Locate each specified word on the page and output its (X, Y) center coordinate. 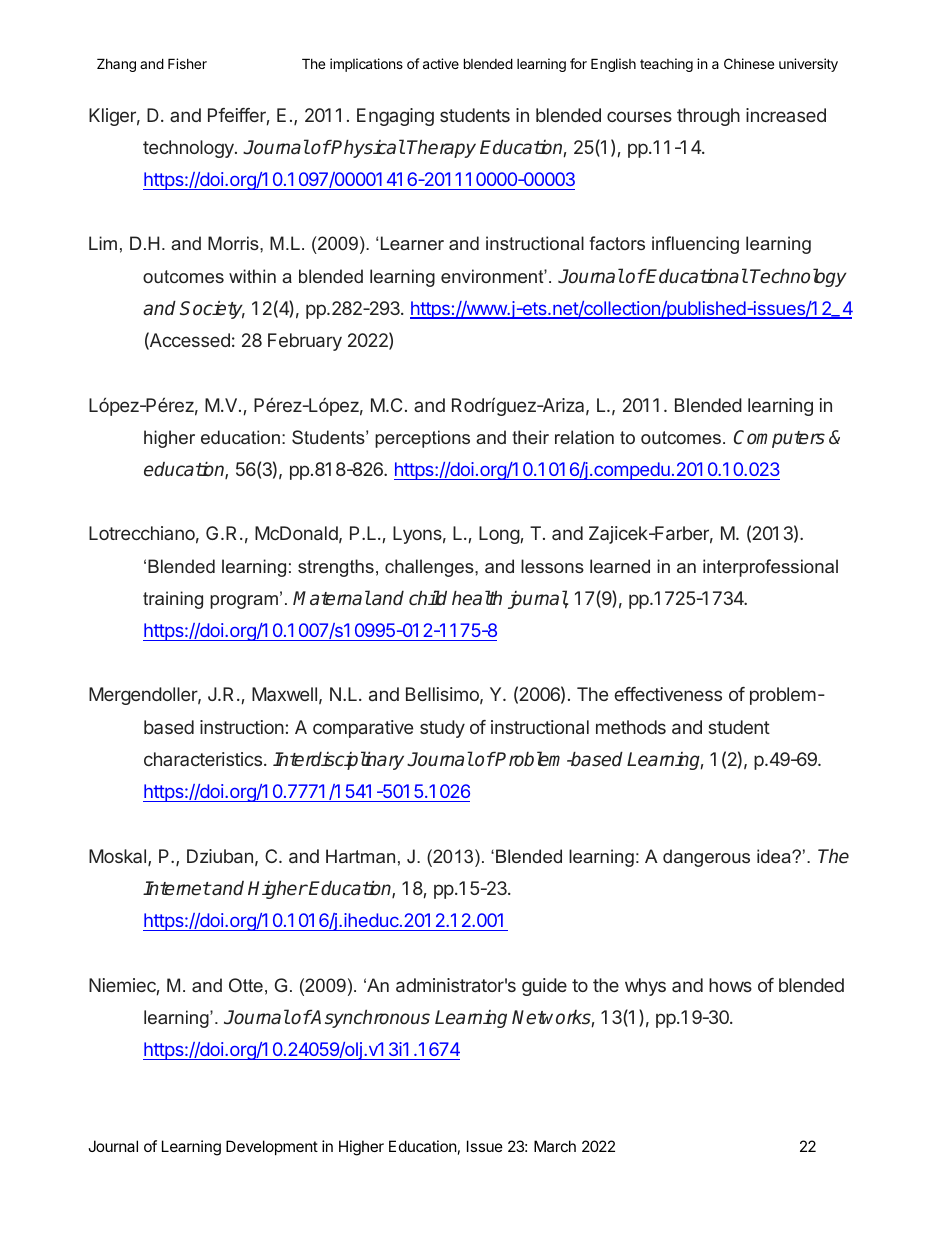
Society (212, 310)
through (708, 117)
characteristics (203, 759)
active (441, 63)
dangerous (706, 858)
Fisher (187, 63)
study (442, 729)
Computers (779, 439)
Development (272, 1147)
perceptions (422, 439)
